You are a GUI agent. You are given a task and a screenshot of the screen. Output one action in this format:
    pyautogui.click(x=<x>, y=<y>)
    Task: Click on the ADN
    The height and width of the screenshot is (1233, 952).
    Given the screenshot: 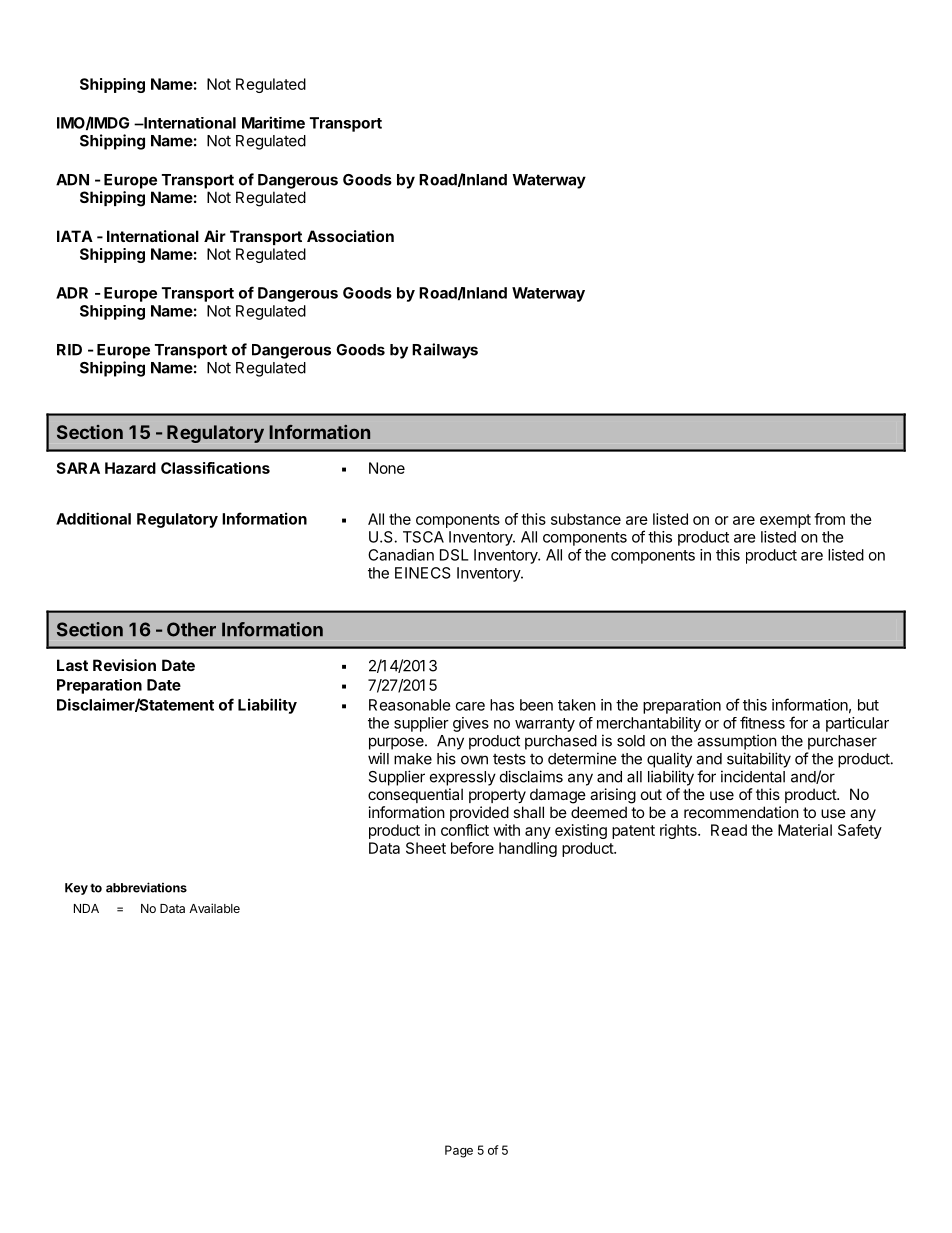 What is the action you would take?
    pyautogui.click(x=72, y=180)
